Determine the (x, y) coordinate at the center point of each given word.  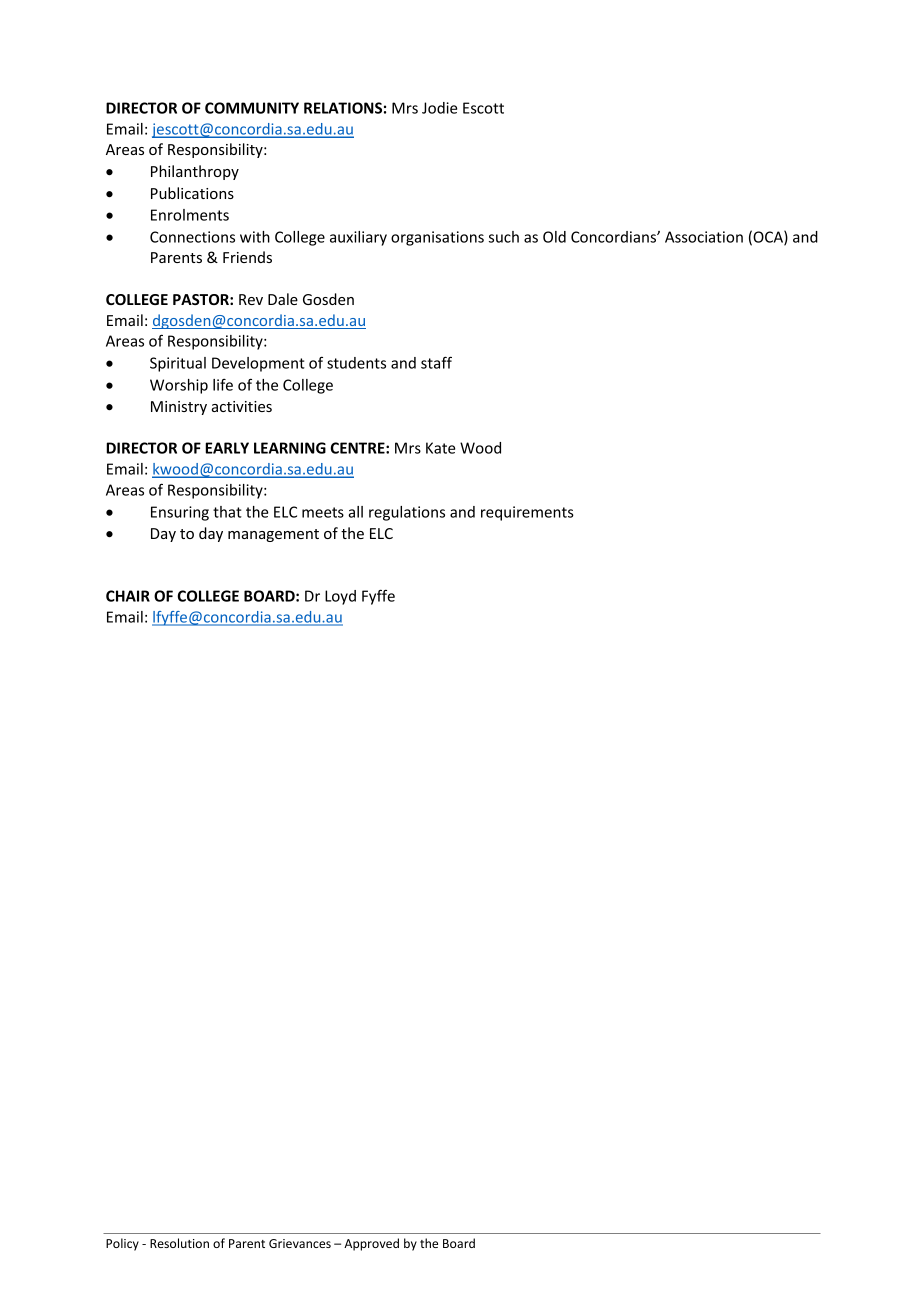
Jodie (439, 108)
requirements (527, 513)
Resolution (179, 1243)
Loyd (340, 597)
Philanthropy (195, 172)
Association (704, 237)
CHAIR (128, 596)
